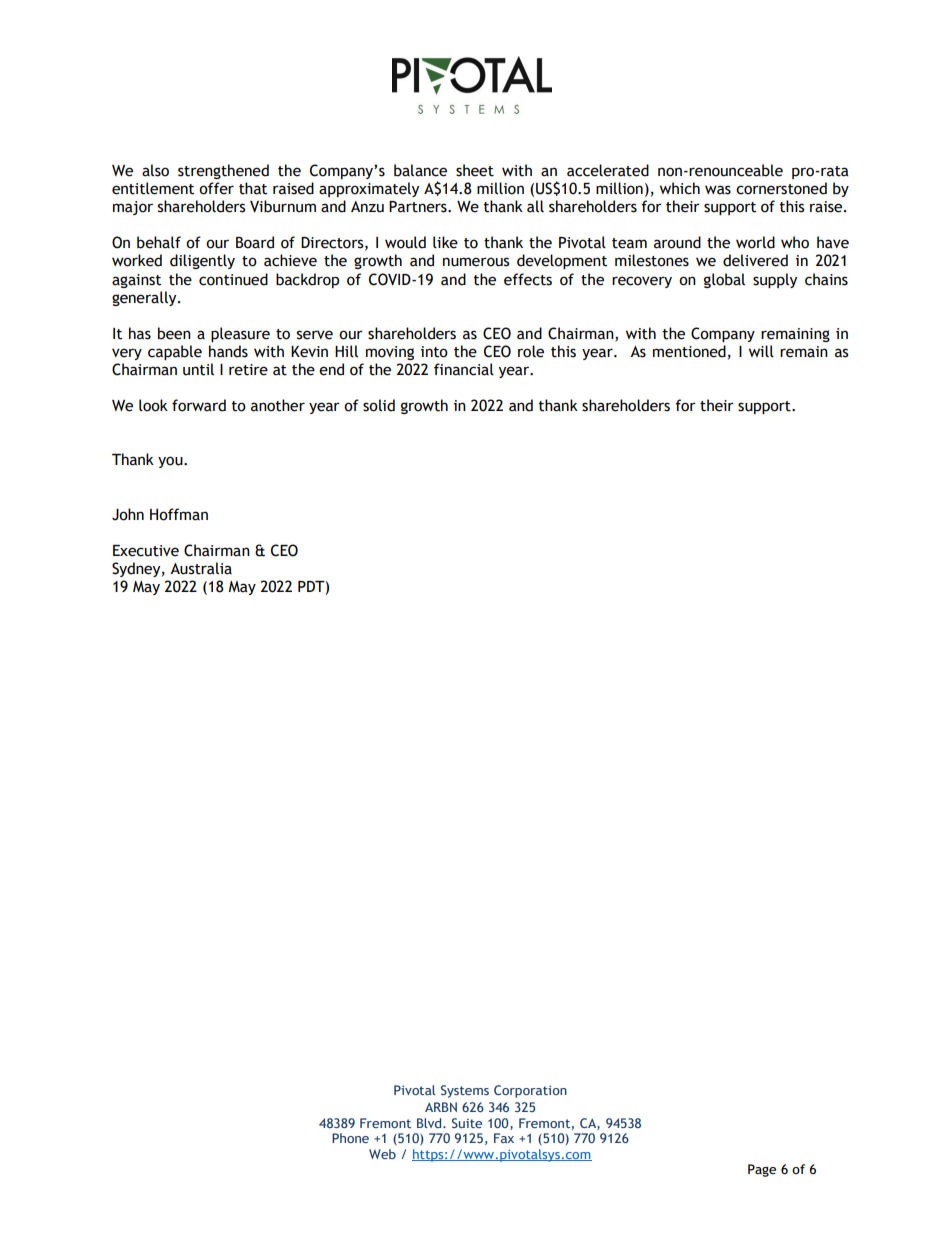 The height and width of the screenshot is (1233, 952). What do you see at coordinates (199, 405) in the screenshot?
I see `forward` at bounding box center [199, 405].
